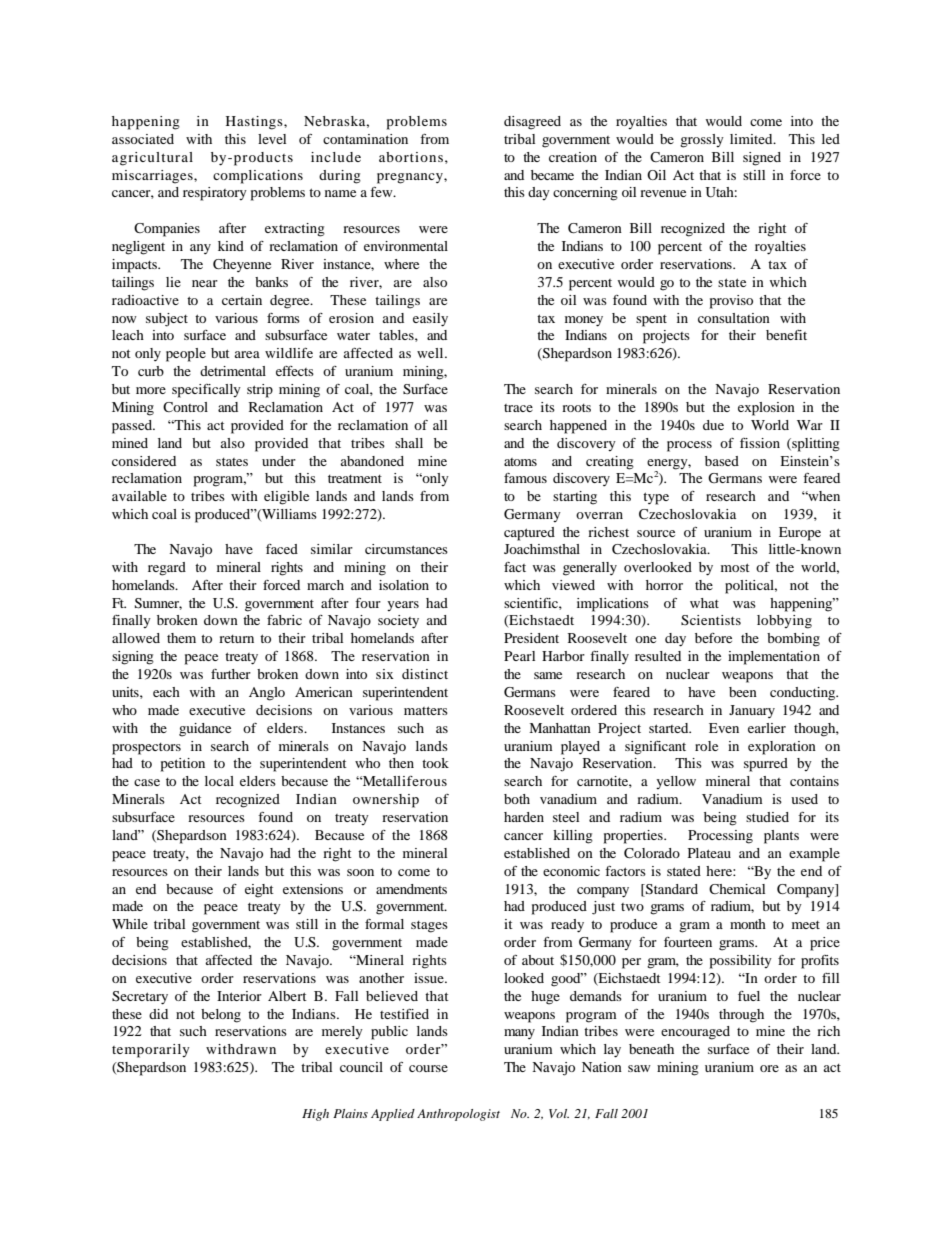 The height and width of the screenshot is (1233, 952). What do you see at coordinates (762, 159) in the screenshot?
I see `signed` at bounding box center [762, 159].
